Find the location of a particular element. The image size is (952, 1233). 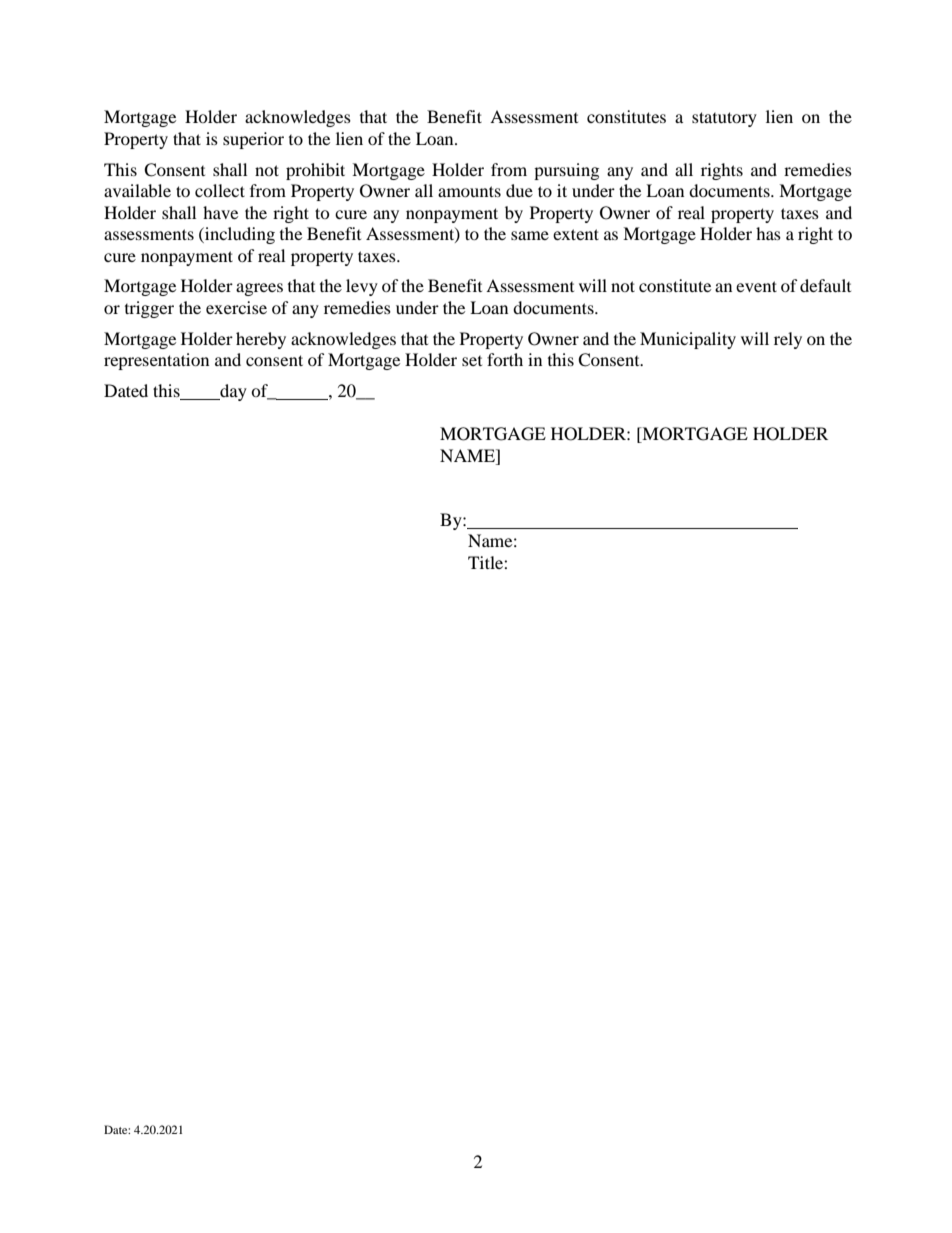

day is located at coordinates (232, 392).
